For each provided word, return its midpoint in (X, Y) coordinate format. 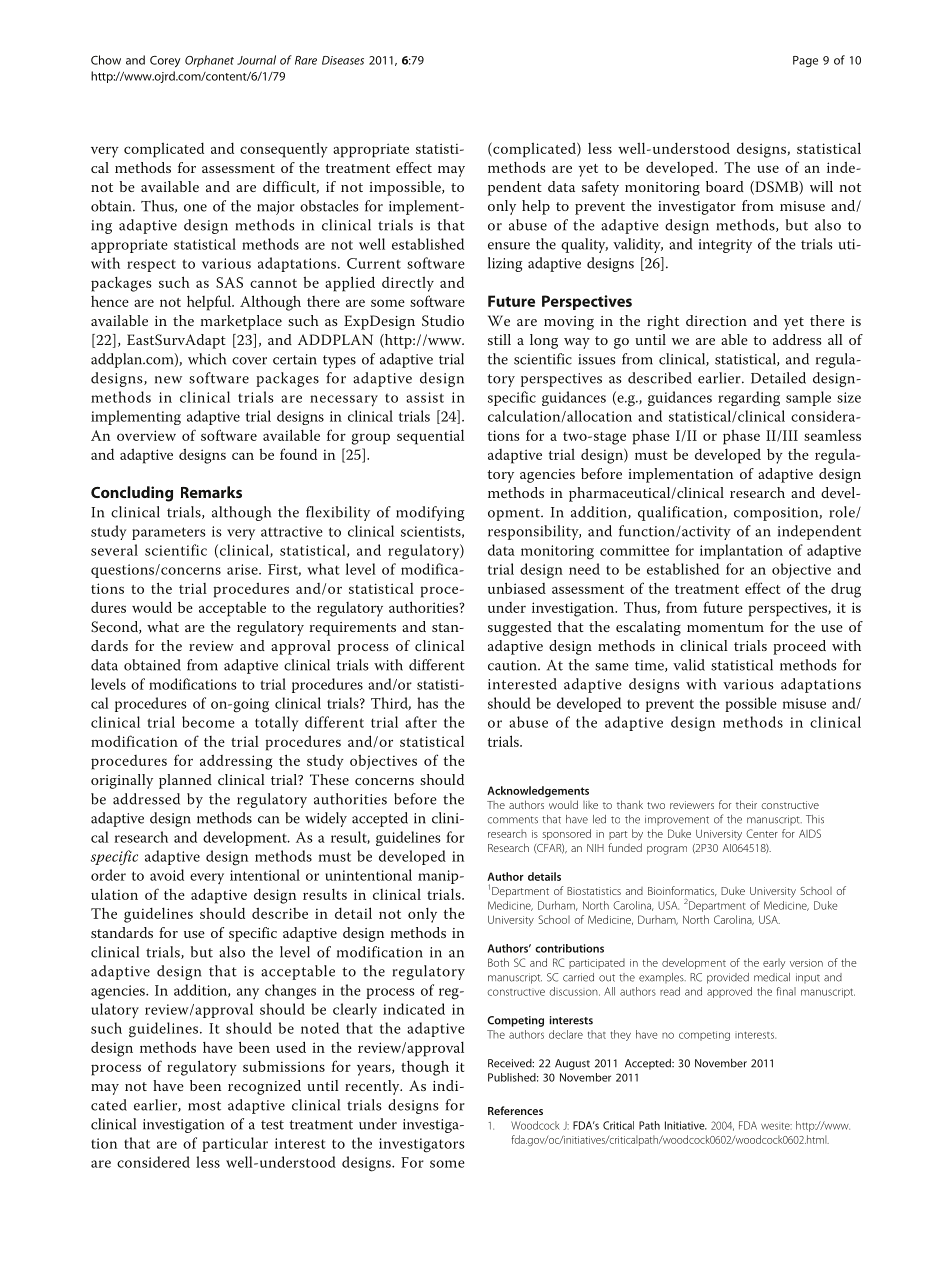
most (204, 1106)
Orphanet (209, 61)
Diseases (343, 60)
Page (805, 61)
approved (729, 992)
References (515, 1110)
